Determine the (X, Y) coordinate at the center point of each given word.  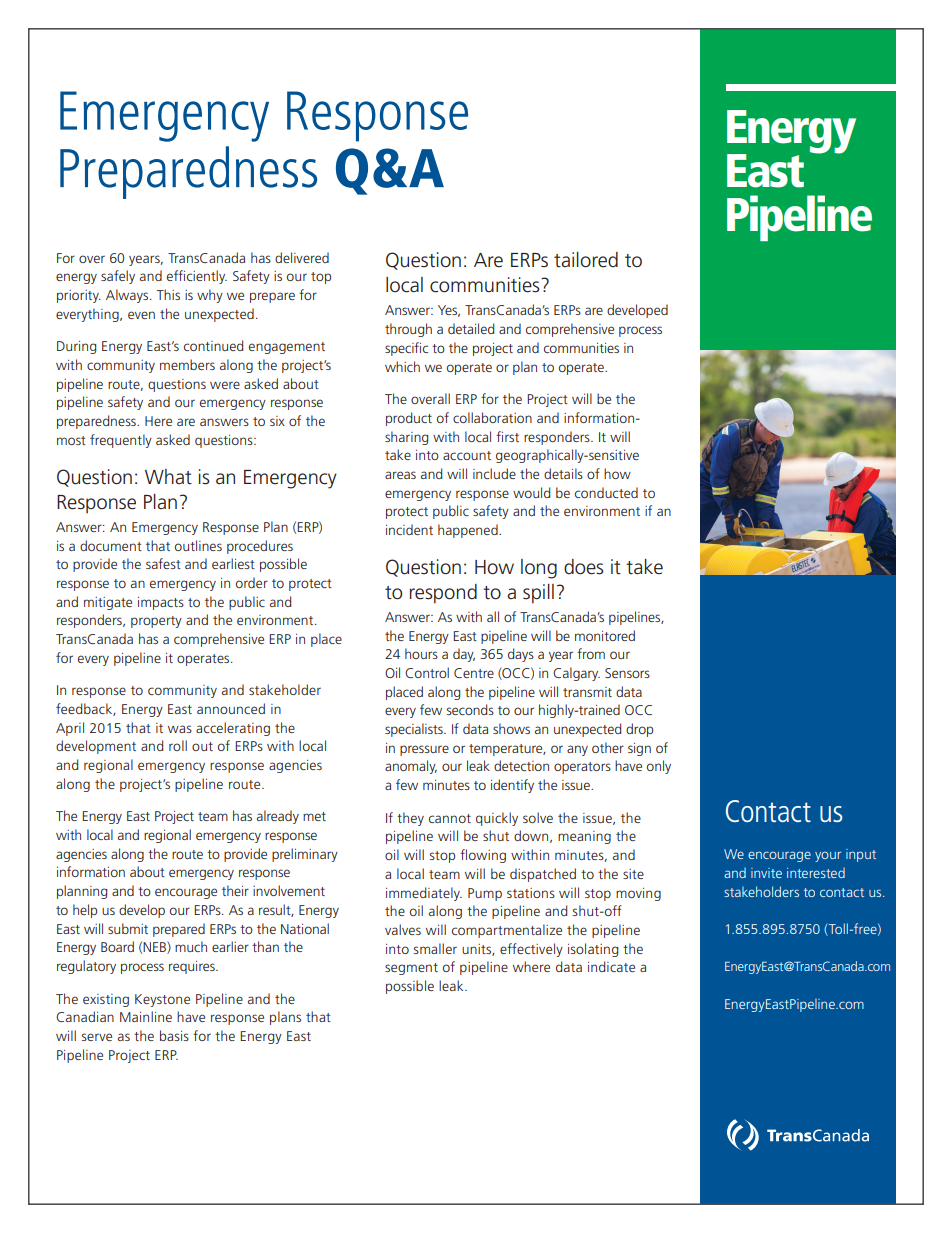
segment (411, 969)
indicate (611, 966)
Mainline (146, 1016)
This (168, 294)
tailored (586, 260)
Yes (449, 311)
